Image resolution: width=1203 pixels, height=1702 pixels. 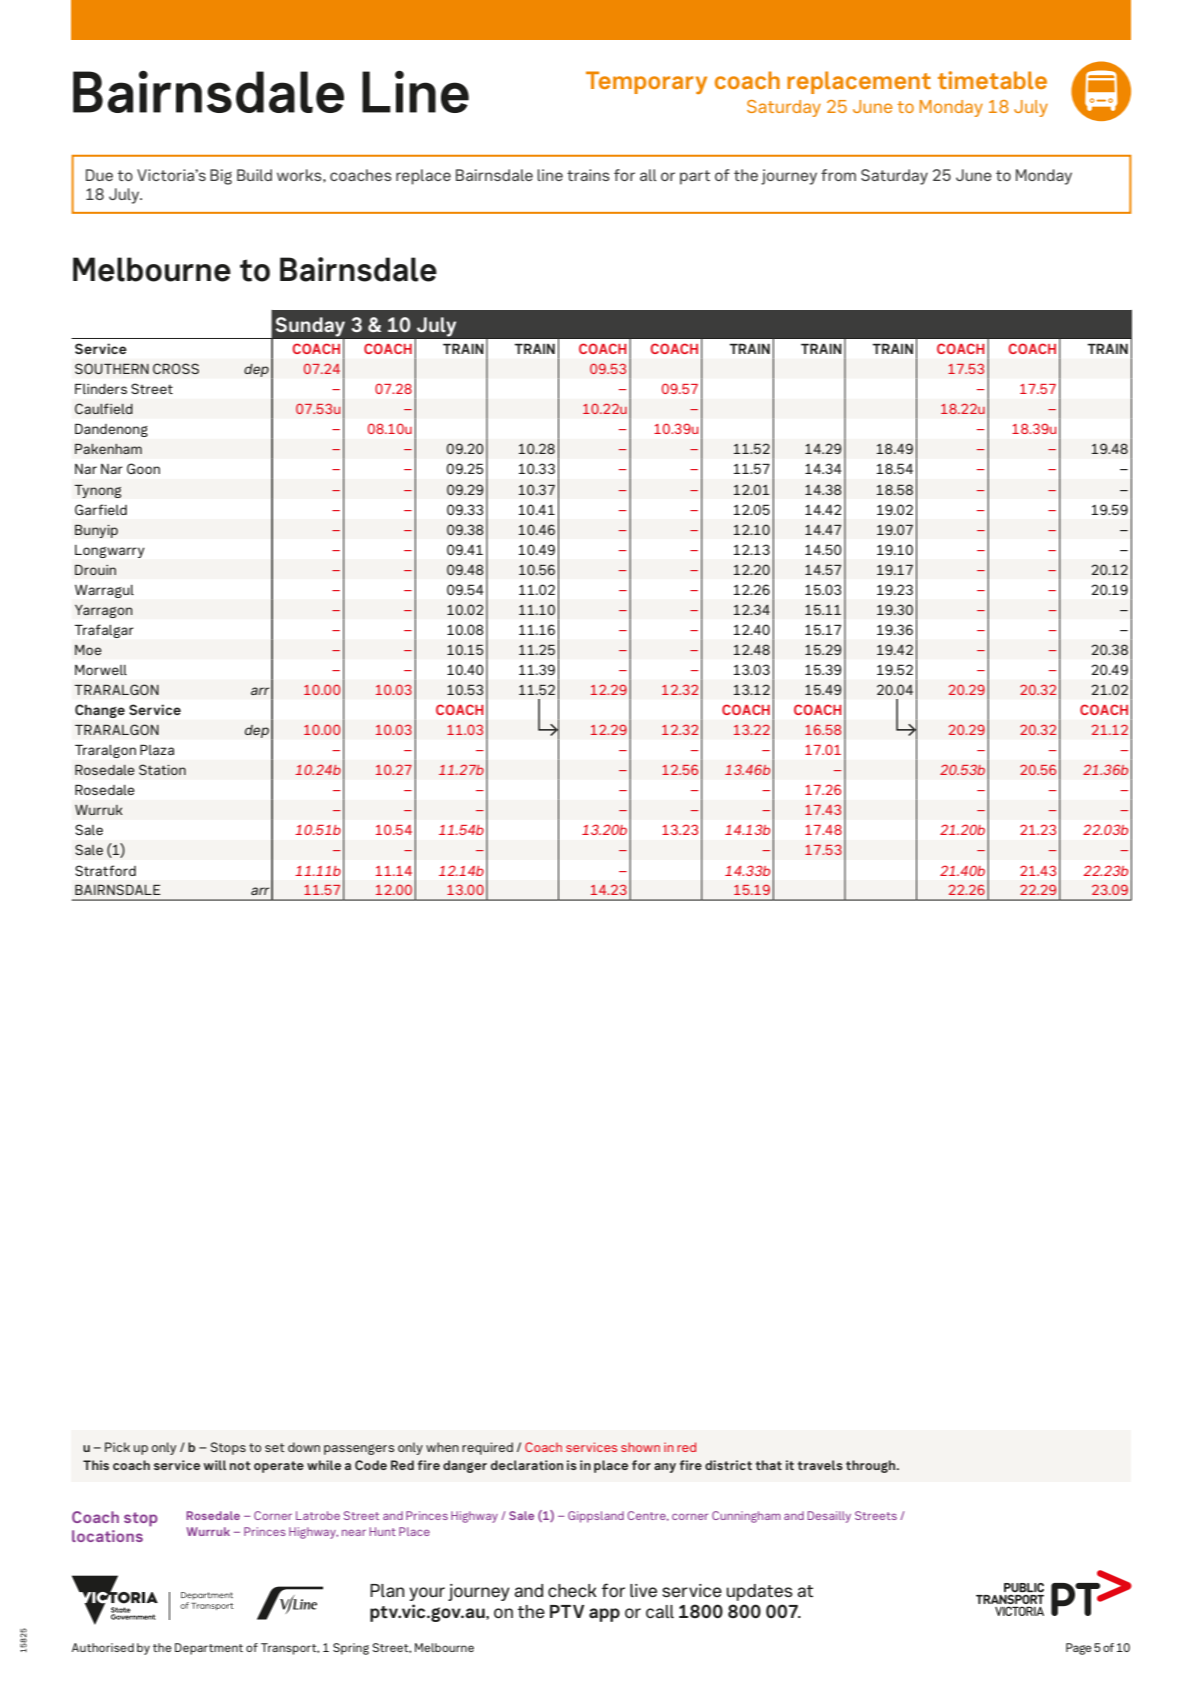 I want to click on from, so click(x=838, y=175).
